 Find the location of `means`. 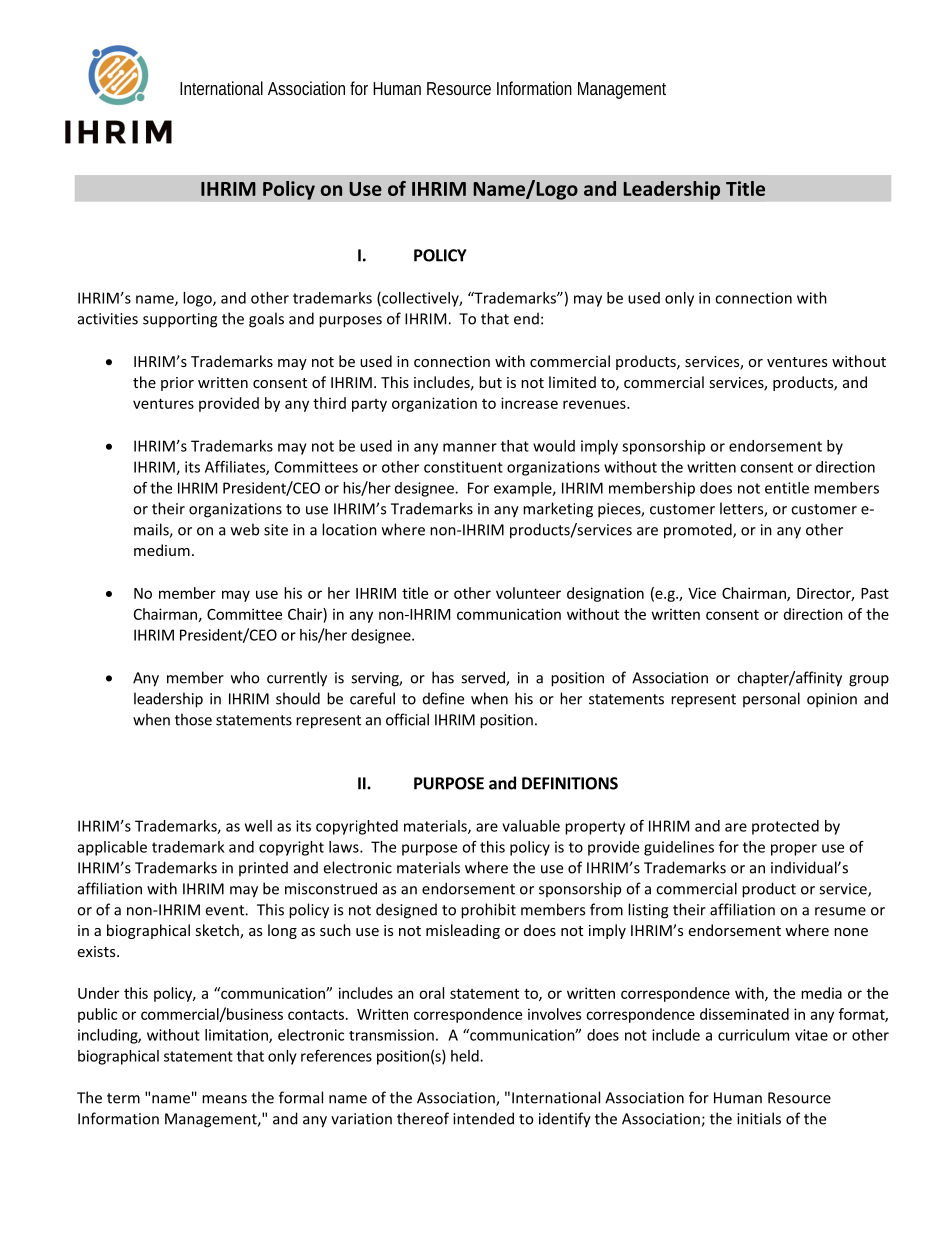

means is located at coordinates (224, 1099).
